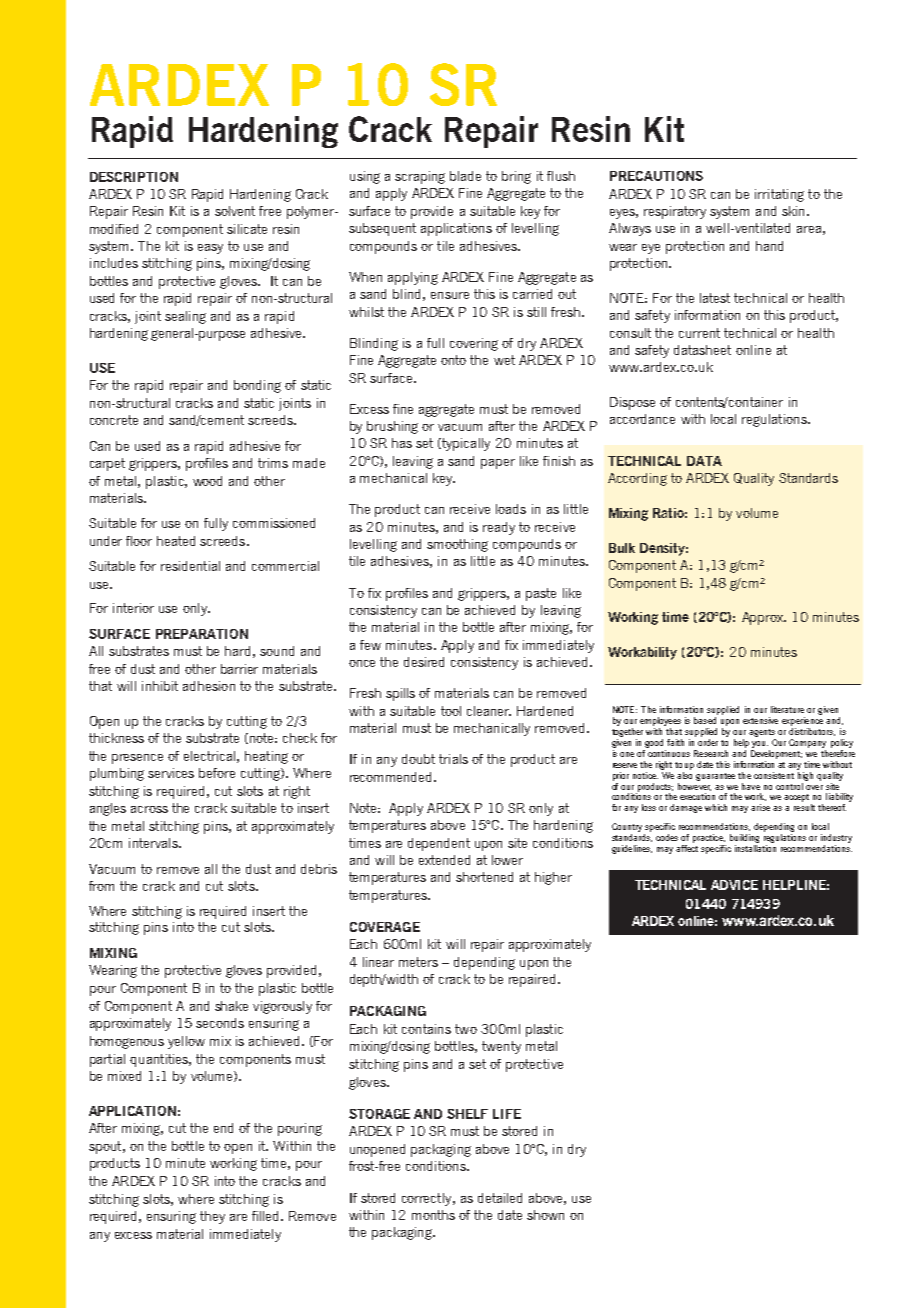  I want to click on cleaner, so click(489, 711).
